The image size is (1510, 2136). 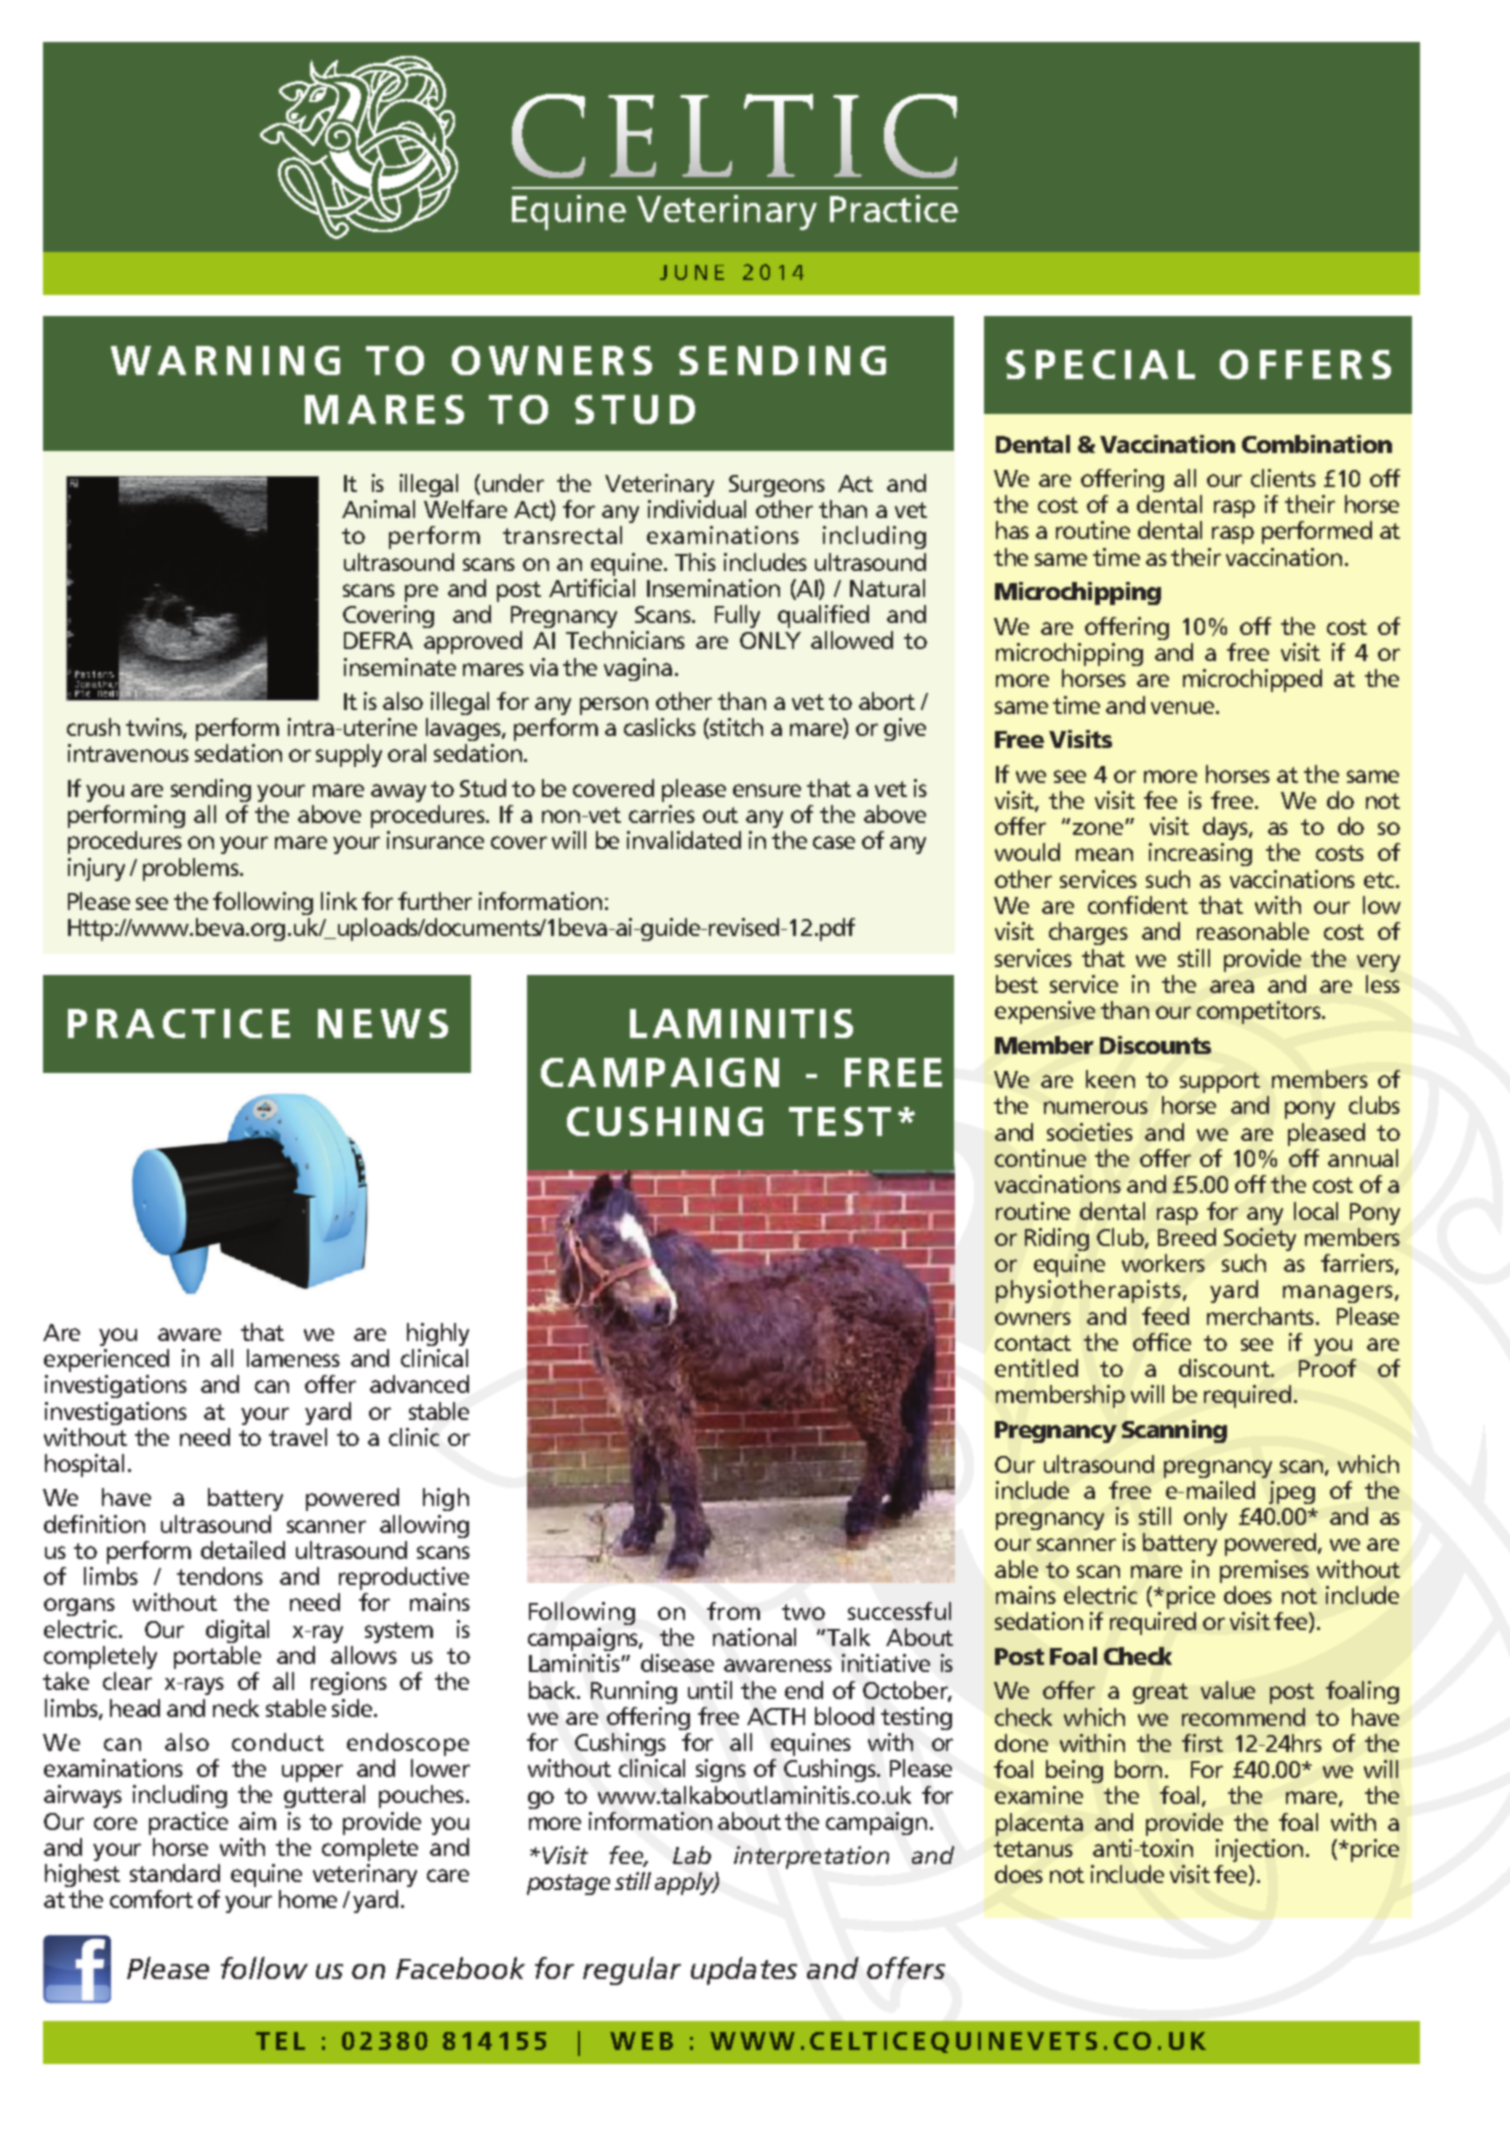 I want to click on link, so click(x=339, y=901).
